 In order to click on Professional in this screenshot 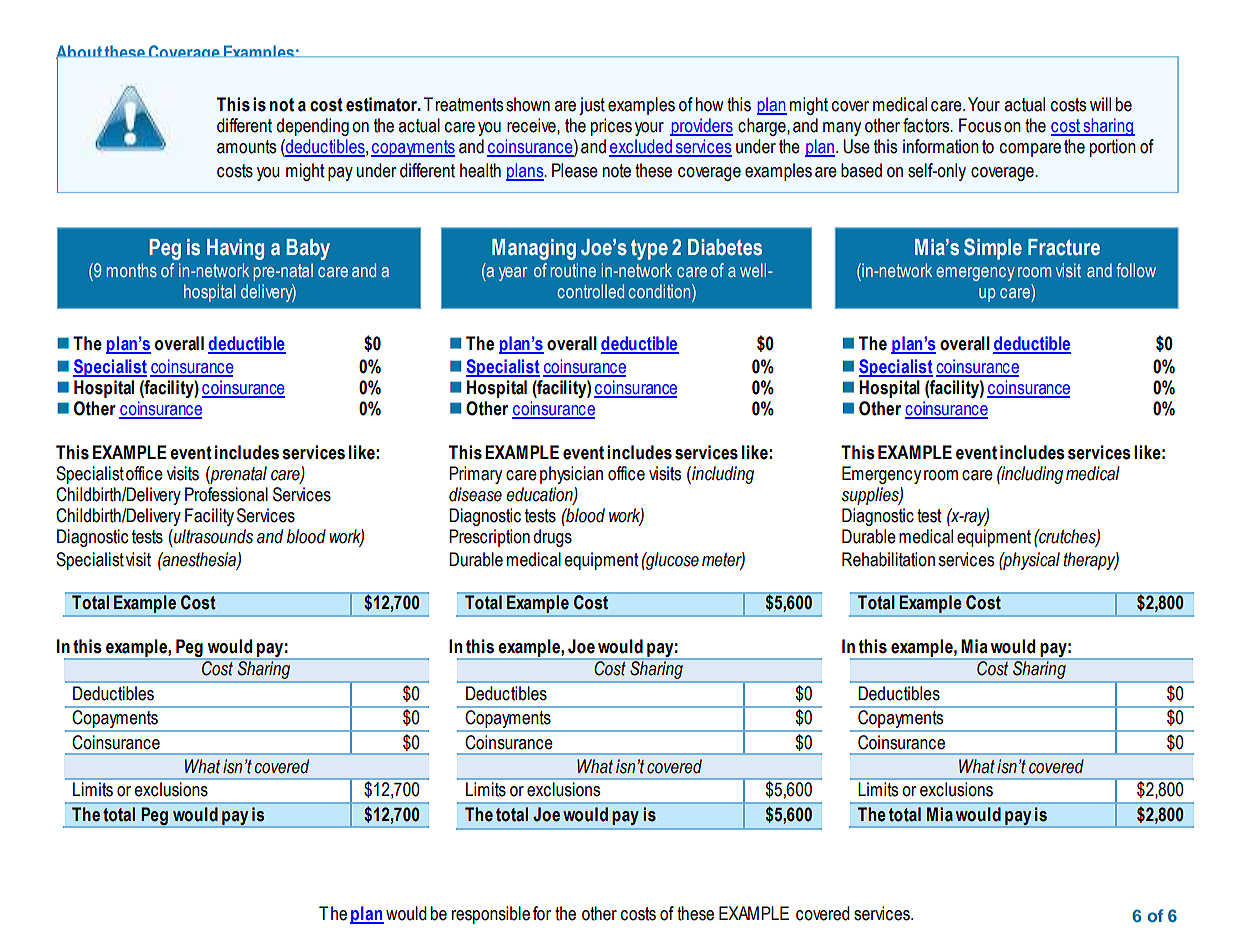, I will do `click(226, 494)`.
